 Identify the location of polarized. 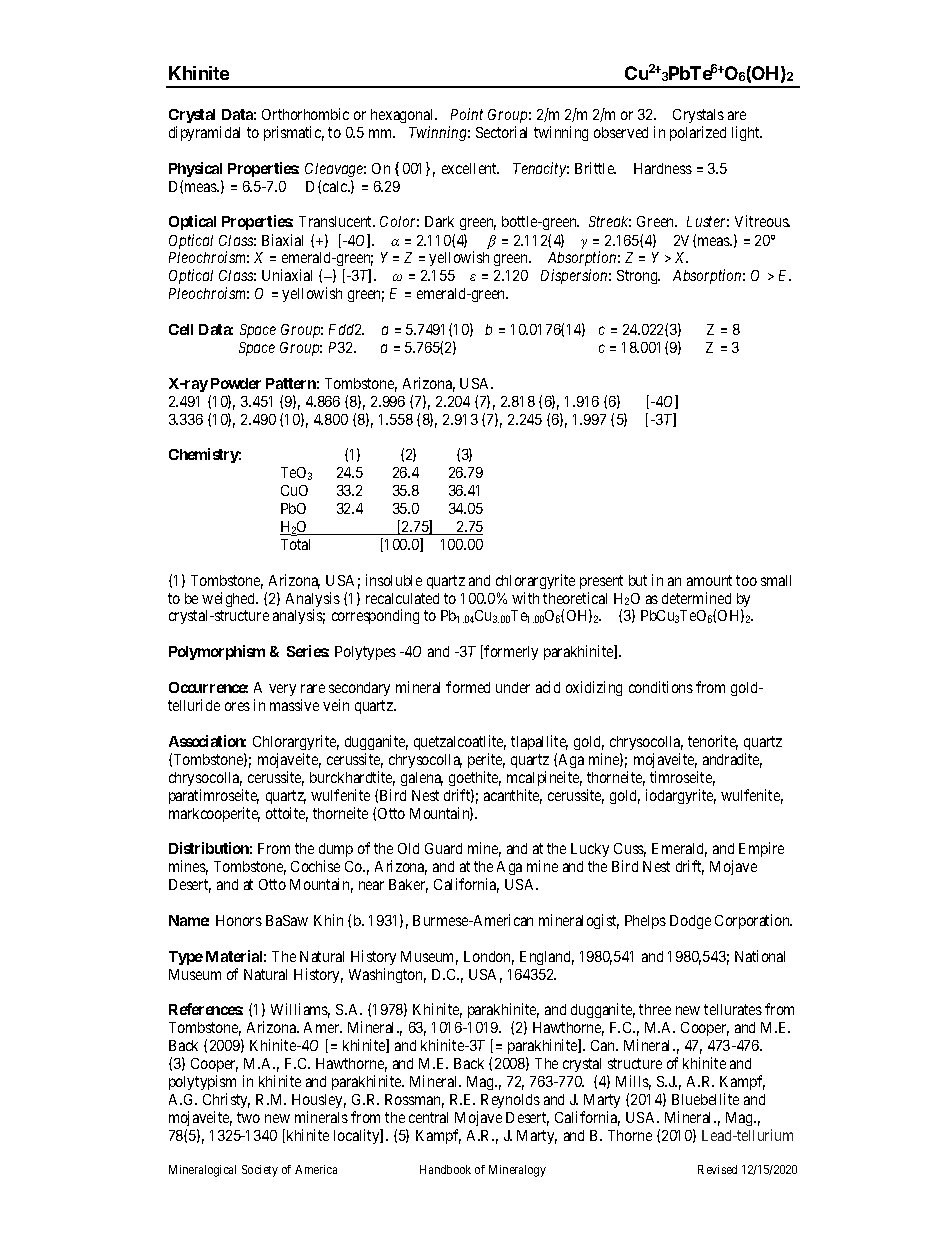
(698, 133).
